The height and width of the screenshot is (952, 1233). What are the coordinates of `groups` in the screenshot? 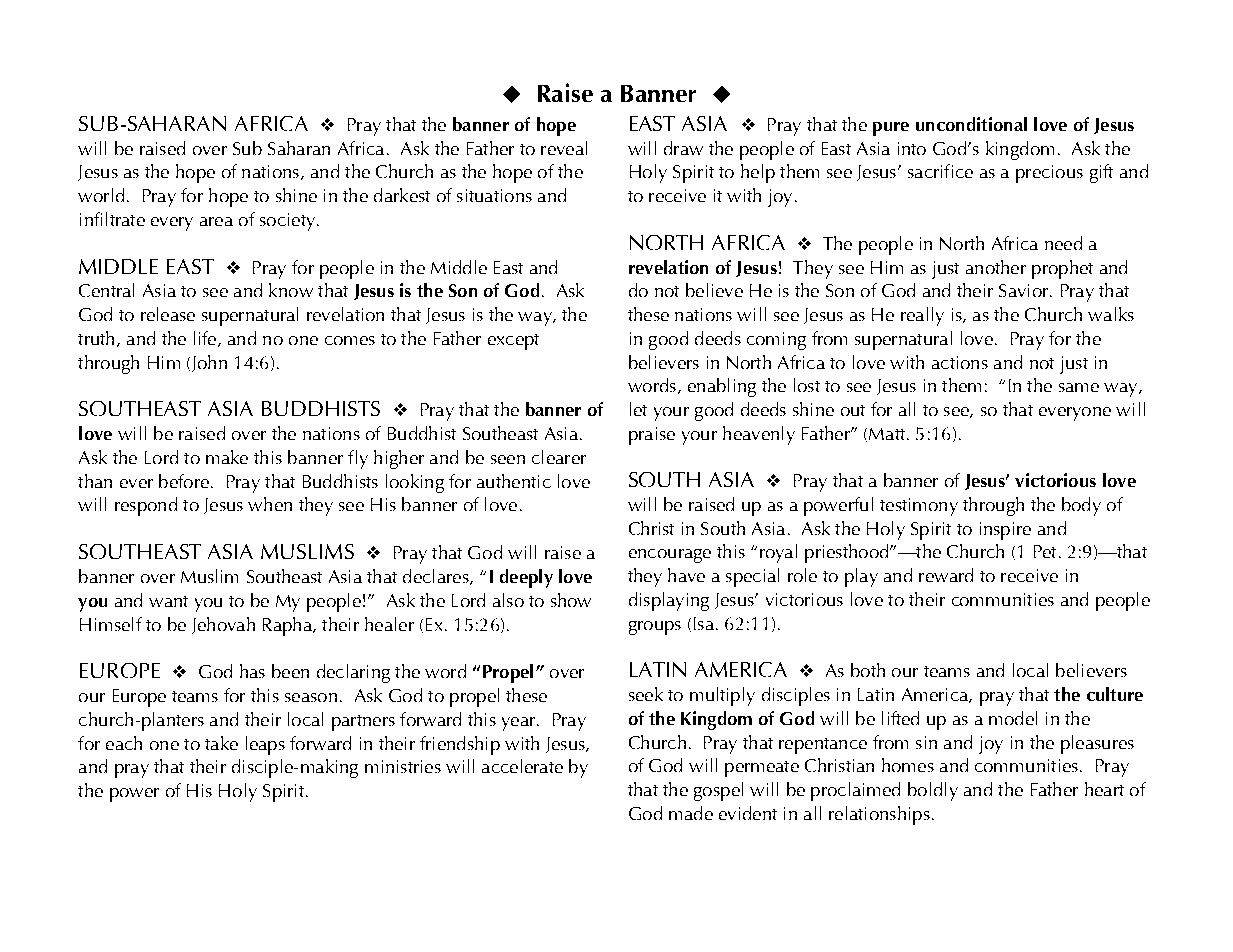 It's located at (655, 628).
